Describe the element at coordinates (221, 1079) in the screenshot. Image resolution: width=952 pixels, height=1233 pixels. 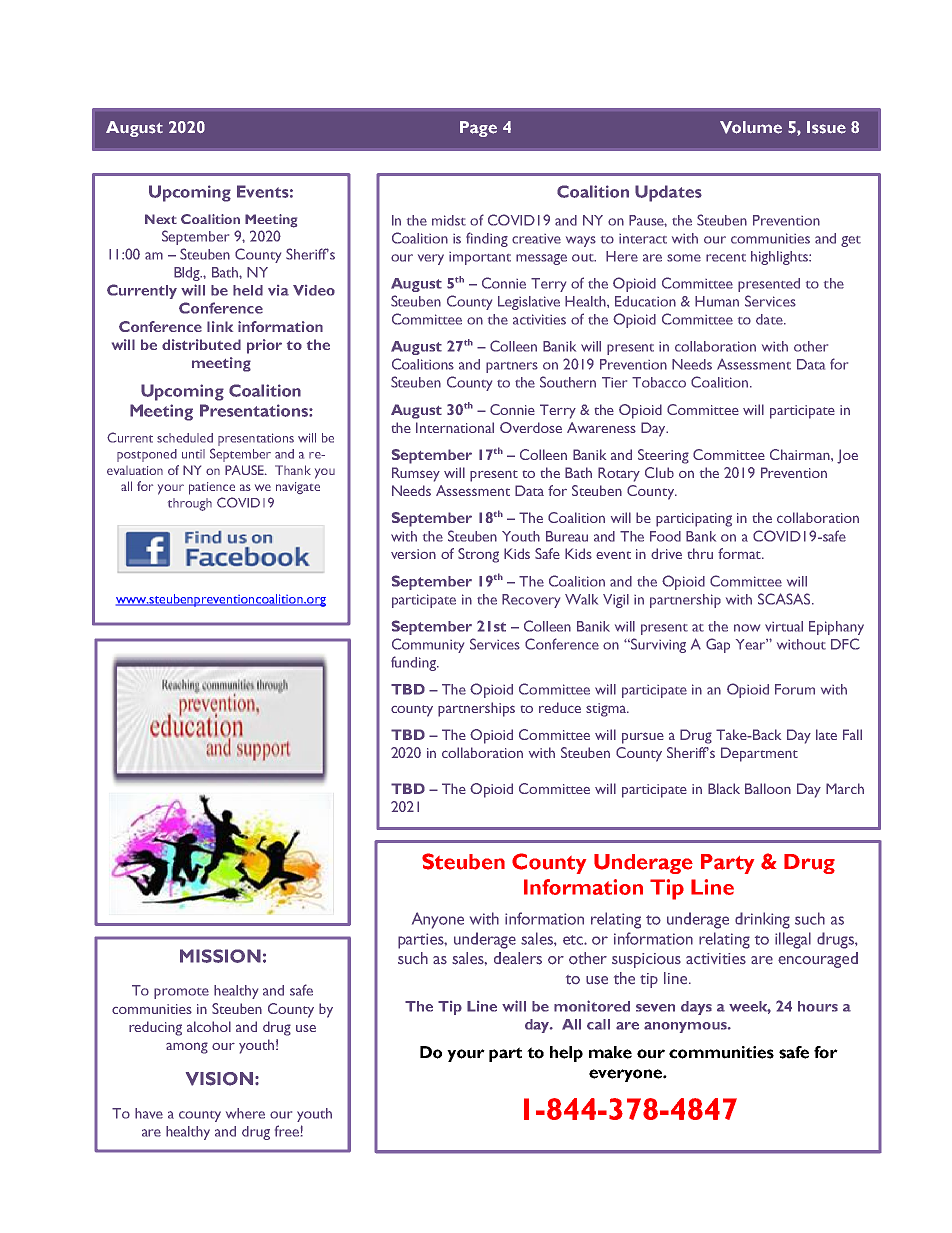
I see `VISION` at that location.
